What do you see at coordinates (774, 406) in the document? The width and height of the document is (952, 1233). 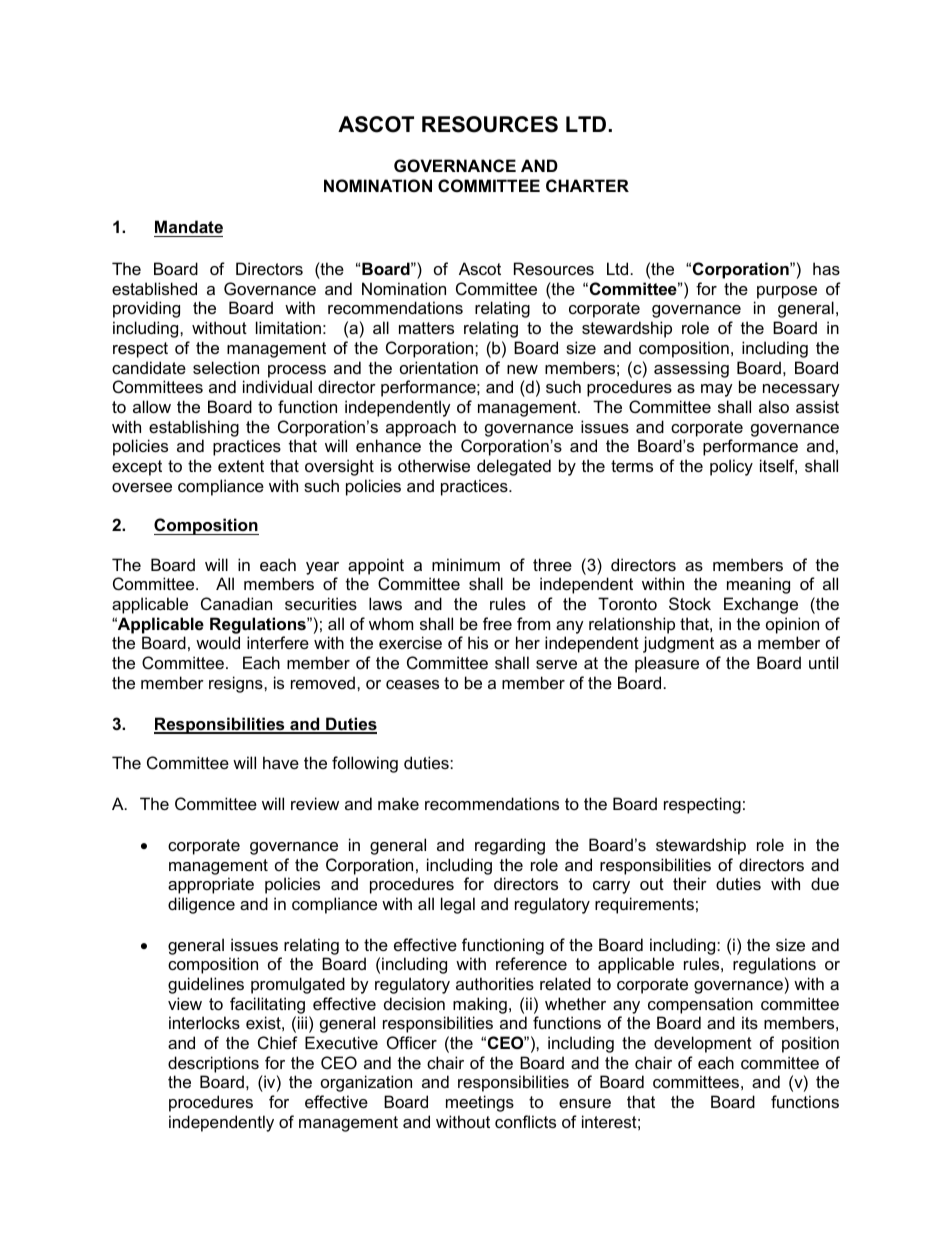 I see `also` at bounding box center [774, 406].
